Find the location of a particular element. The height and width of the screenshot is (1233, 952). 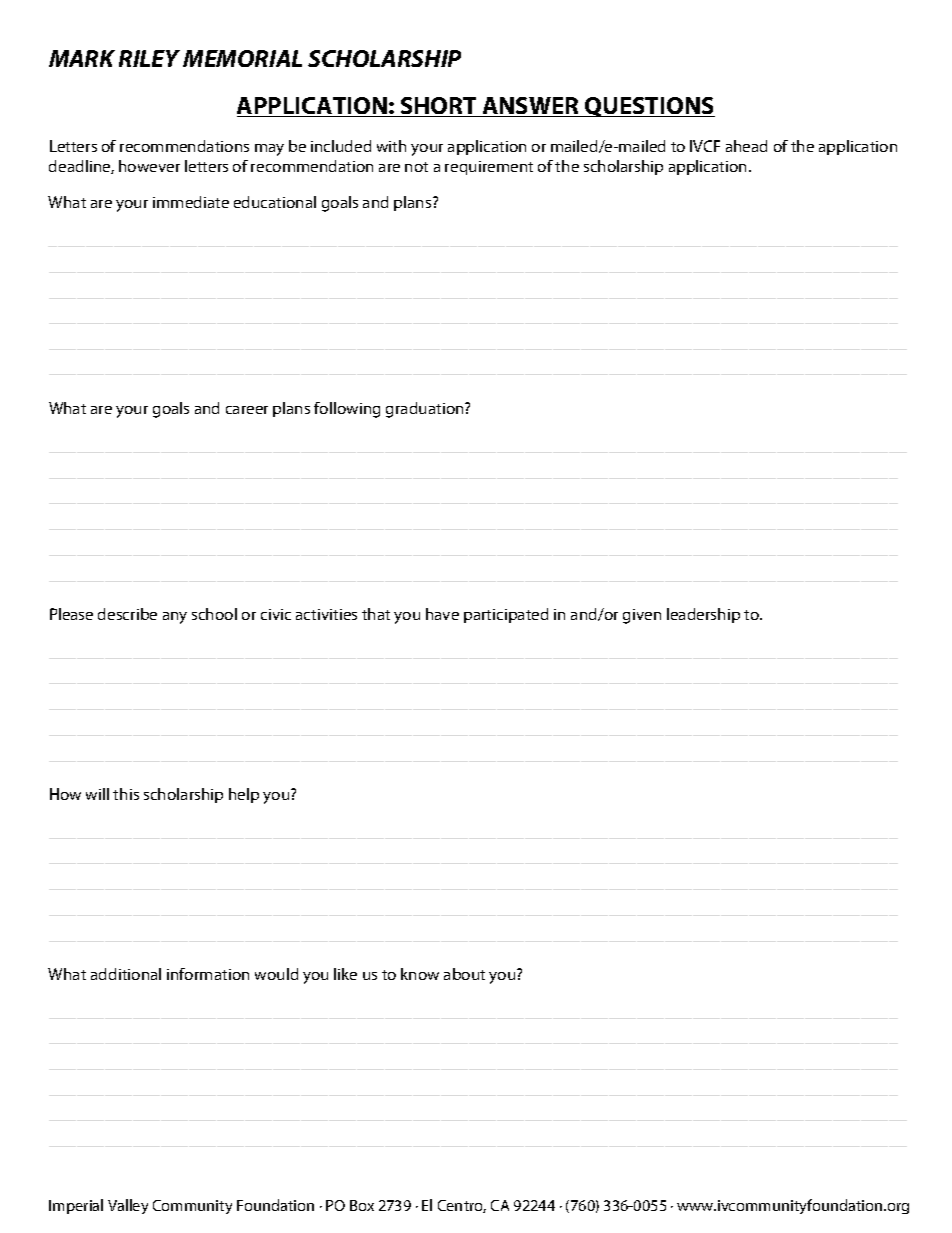

QUESTIONS is located at coordinates (649, 107).
